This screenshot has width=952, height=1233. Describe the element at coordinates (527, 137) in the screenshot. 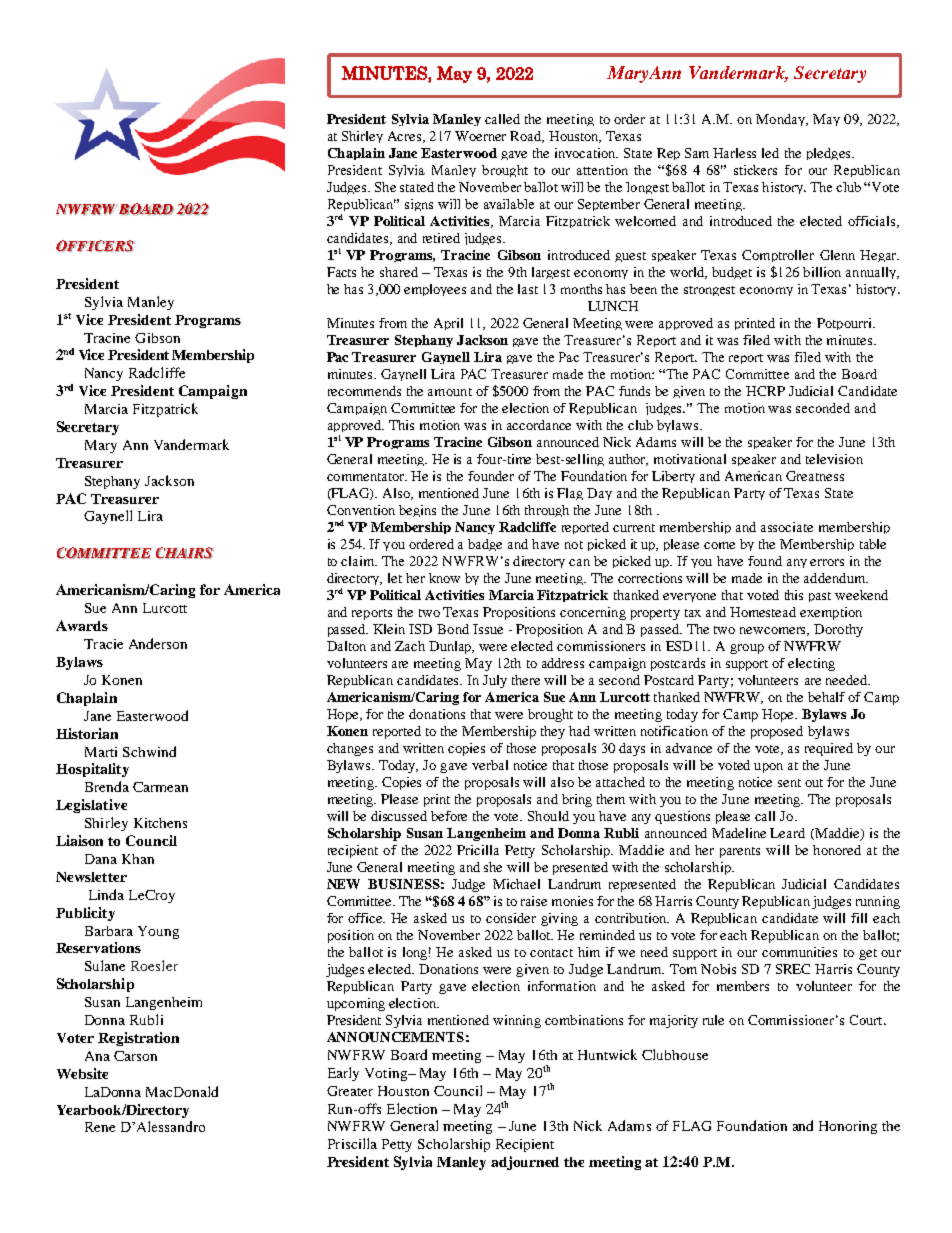

I see `Road` at that location.
